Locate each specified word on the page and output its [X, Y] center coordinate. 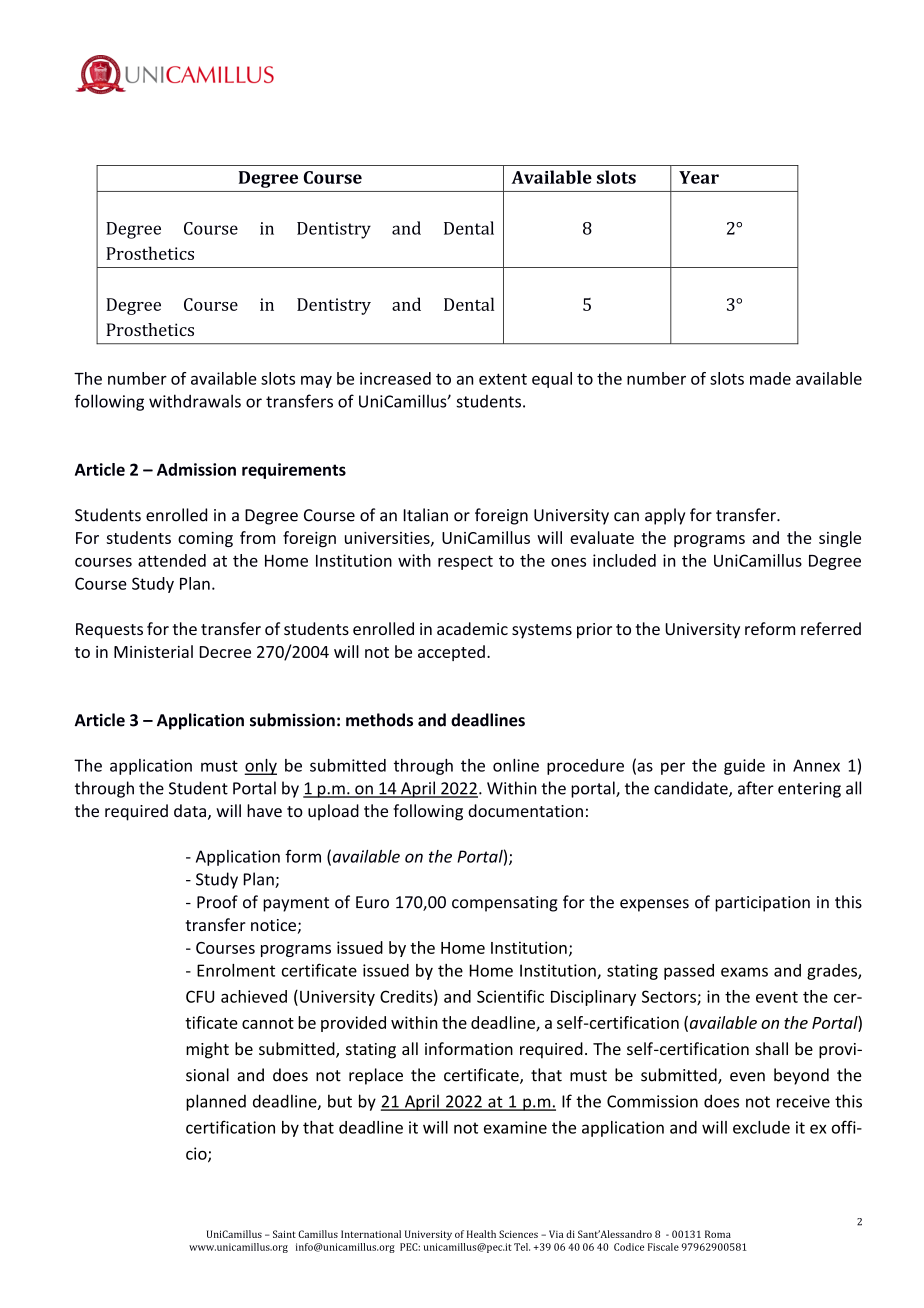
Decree [225, 652]
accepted [451, 653]
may [316, 382]
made [770, 378]
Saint [284, 1234]
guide [744, 767]
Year [699, 177]
